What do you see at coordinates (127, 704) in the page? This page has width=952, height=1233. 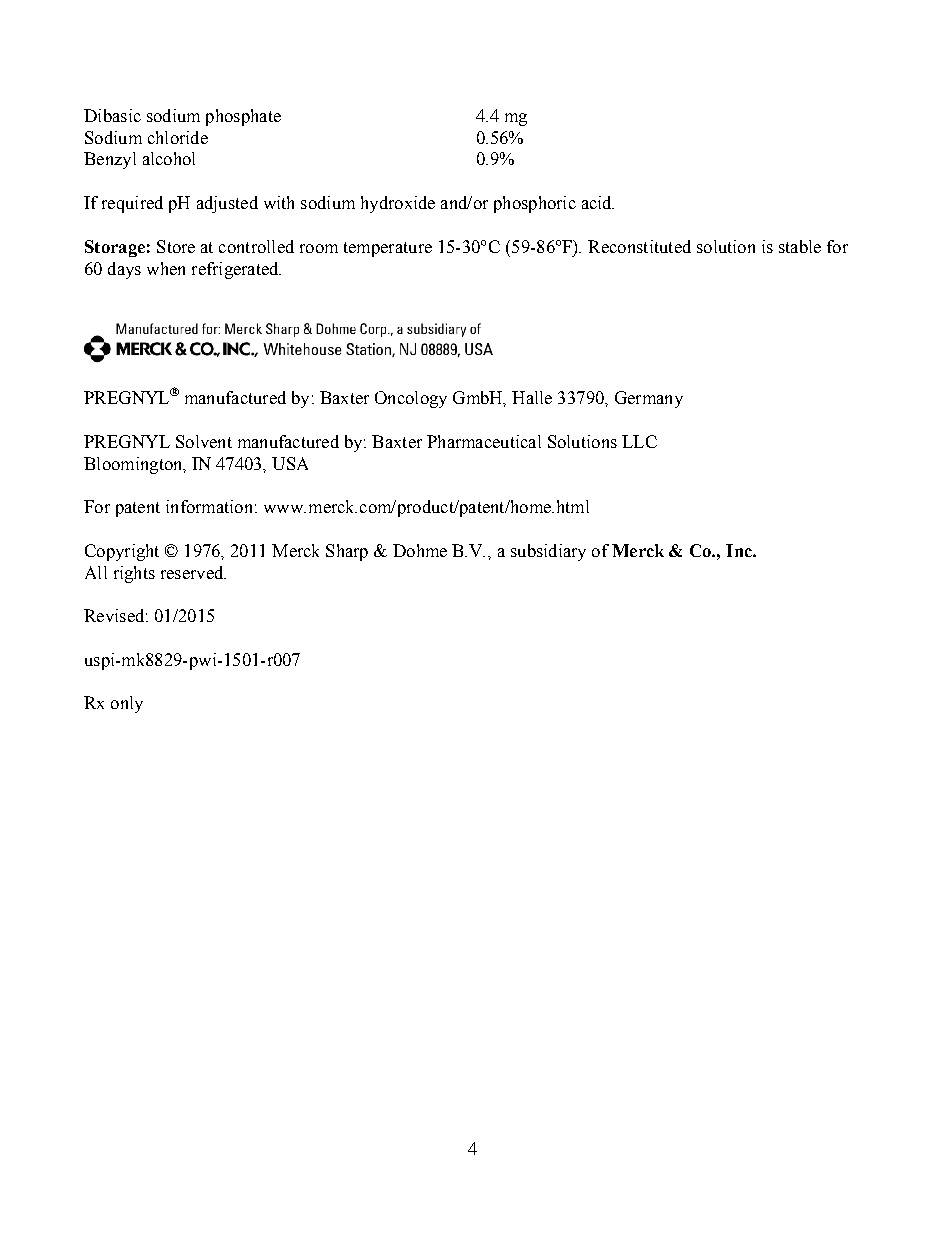 I see `only` at bounding box center [127, 704].
